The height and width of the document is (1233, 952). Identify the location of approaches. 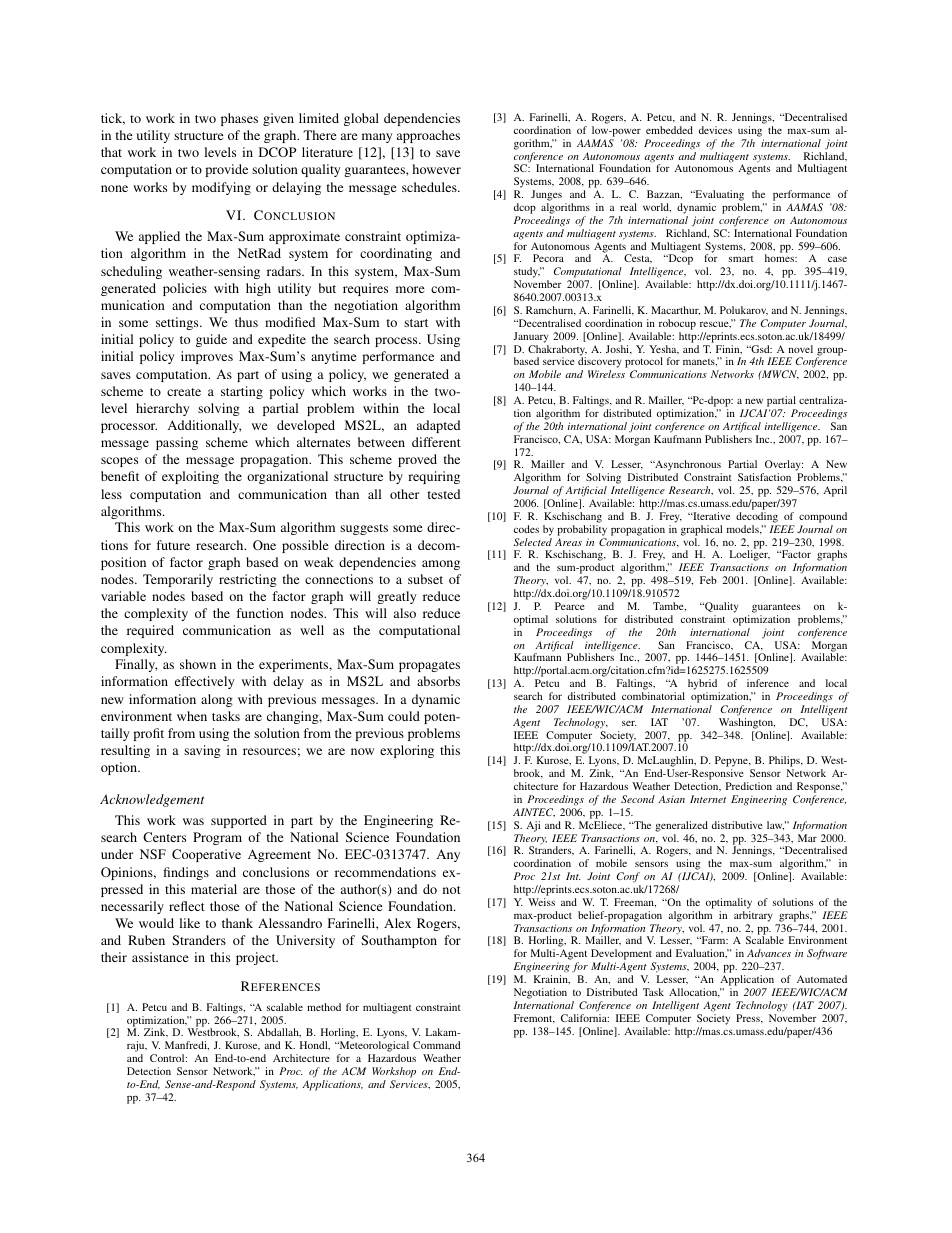
(428, 136).
